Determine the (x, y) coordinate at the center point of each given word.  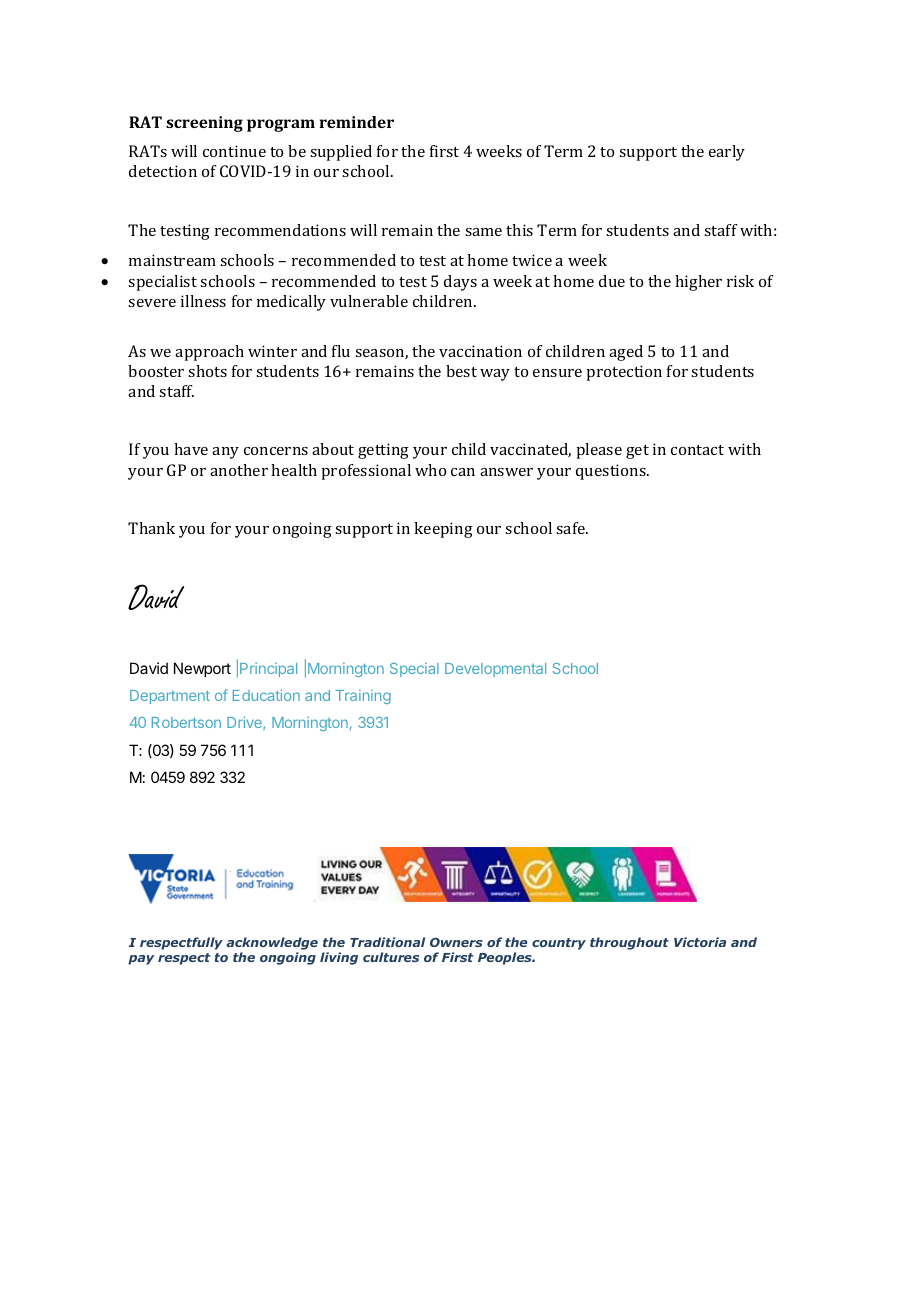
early (727, 153)
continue (234, 151)
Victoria (700, 942)
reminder (357, 122)
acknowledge (272, 945)
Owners (456, 942)
